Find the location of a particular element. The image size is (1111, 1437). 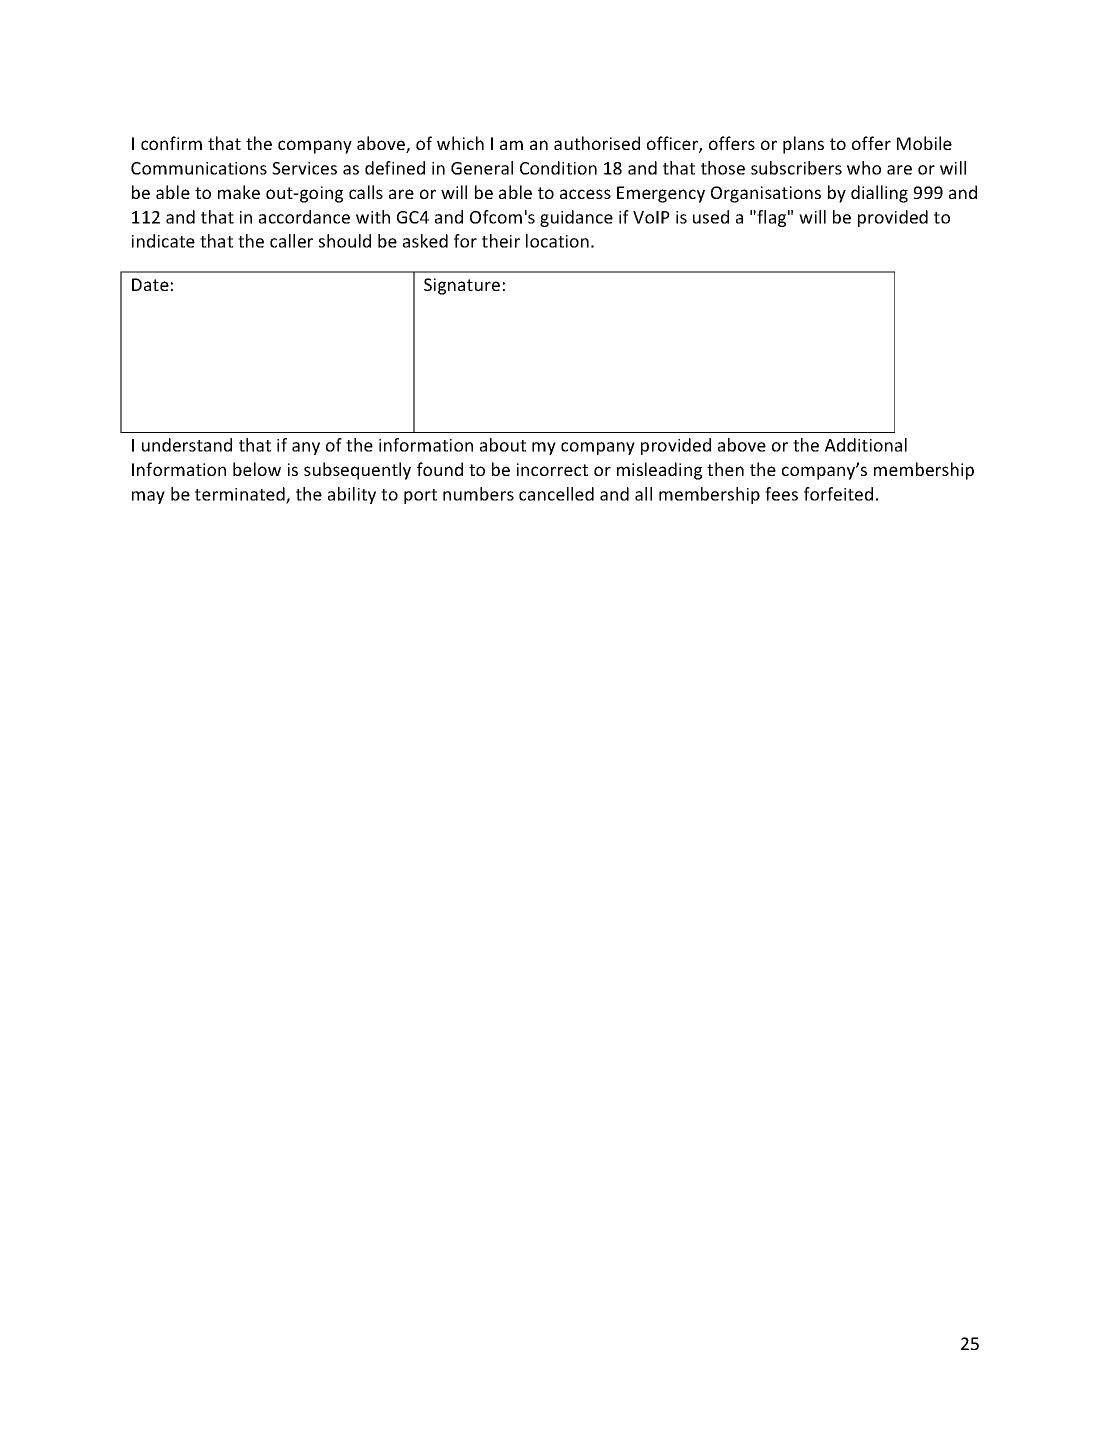

Condition is located at coordinates (558, 168).
